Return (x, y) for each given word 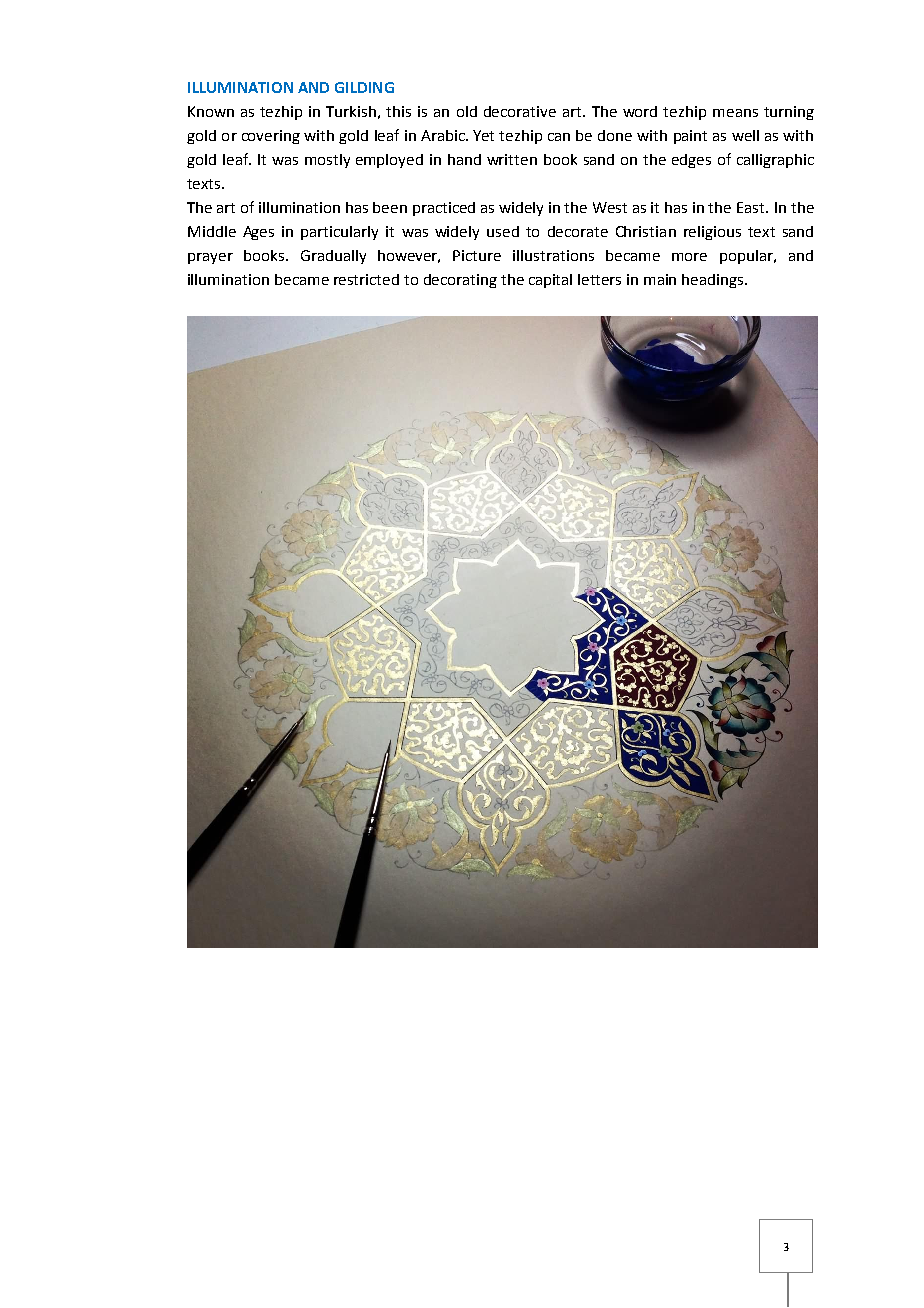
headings (714, 281)
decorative (520, 111)
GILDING (364, 87)
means (735, 113)
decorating (460, 281)
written (512, 159)
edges (691, 161)
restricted (366, 279)
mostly (327, 161)
